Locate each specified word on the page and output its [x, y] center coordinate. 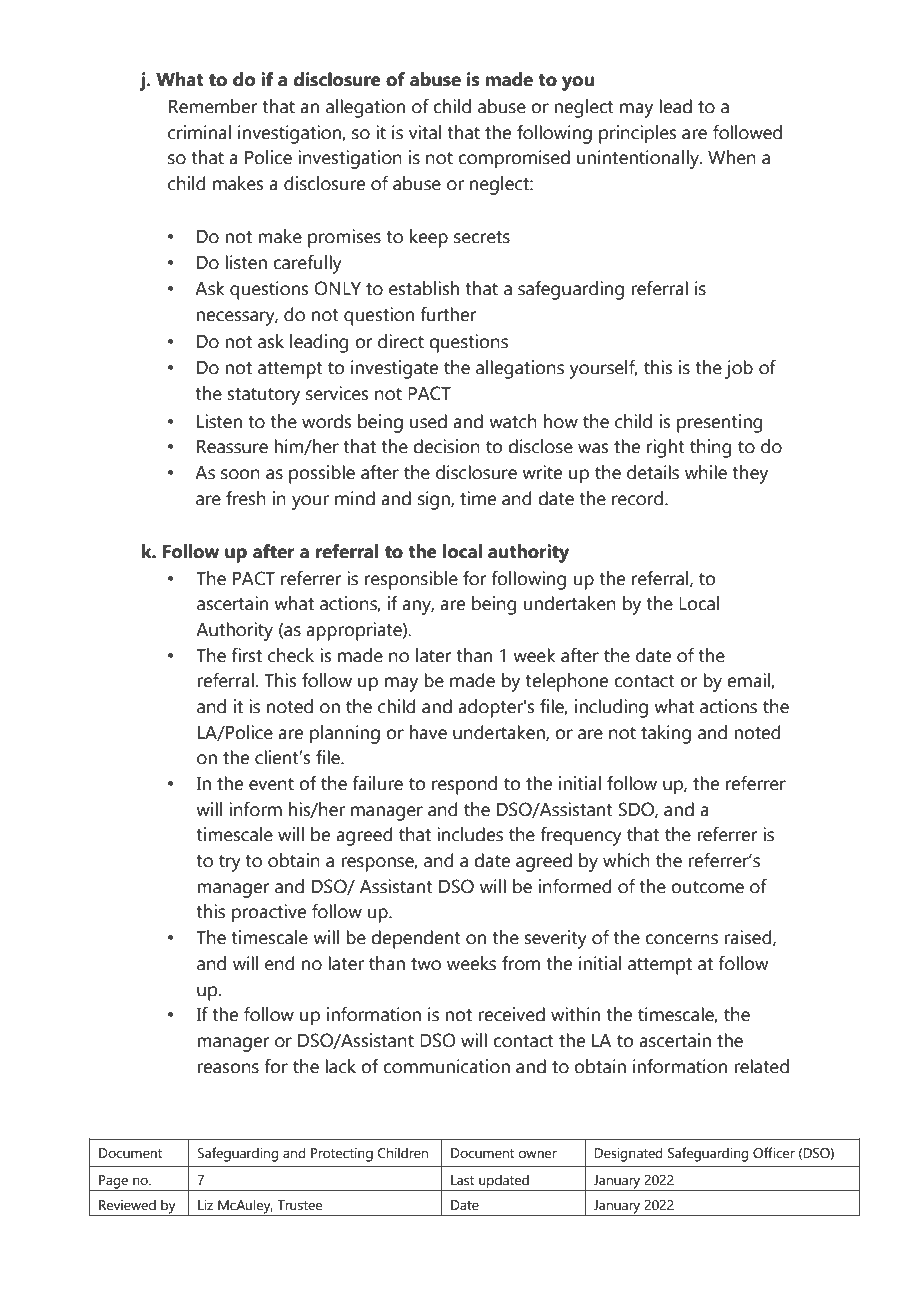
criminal [199, 132]
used [428, 421]
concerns [681, 939]
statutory [264, 396]
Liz [205, 1205]
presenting [720, 423]
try [230, 863]
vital [425, 132]
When [732, 157]
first [246, 655]
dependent [416, 939]
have [428, 732]
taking [666, 734]
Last [462, 1180]
